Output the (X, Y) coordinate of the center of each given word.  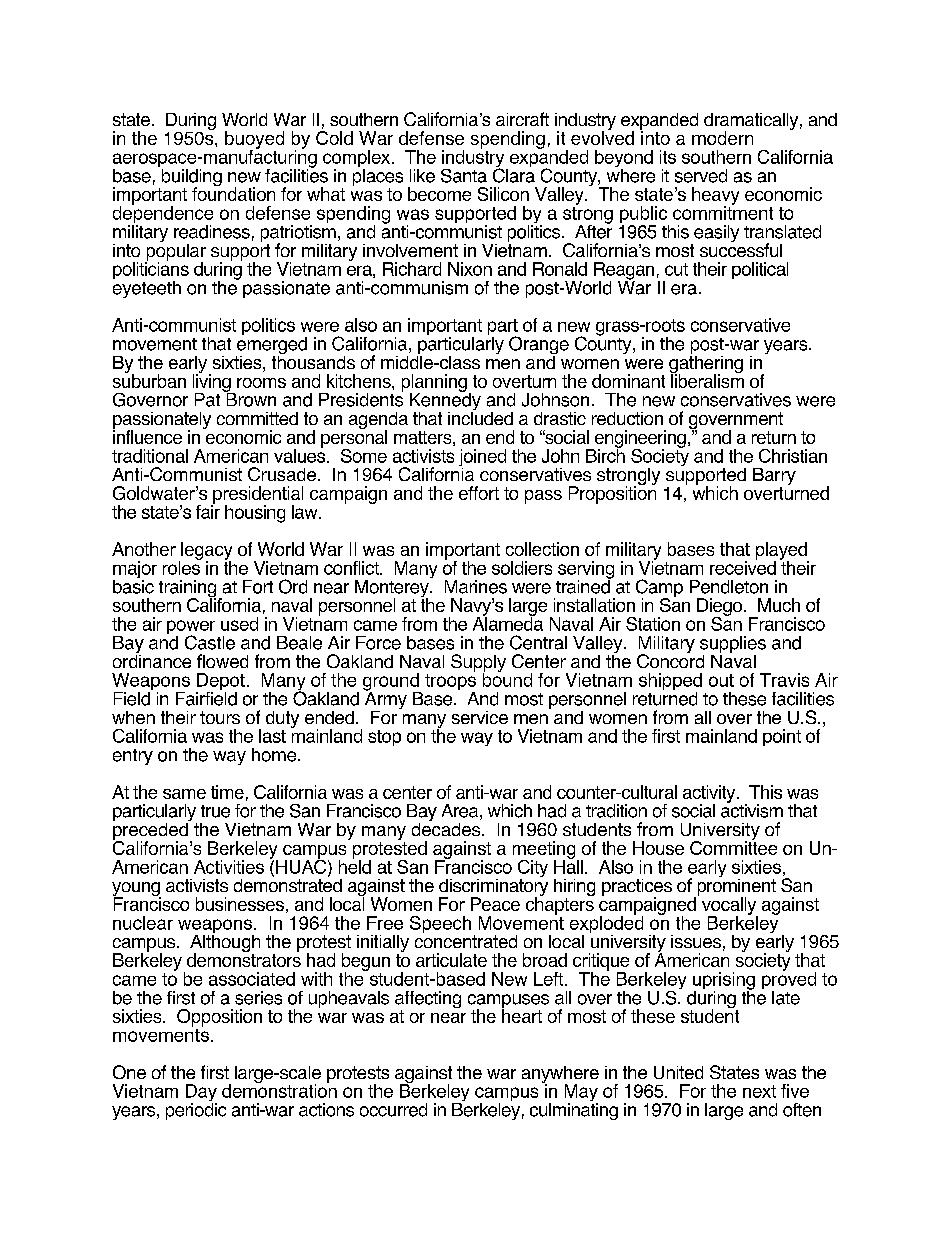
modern (722, 138)
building (190, 177)
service (480, 717)
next (759, 1091)
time (227, 792)
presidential (257, 496)
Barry (774, 478)
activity (710, 795)
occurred (393, 1110)
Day (201, 1094)
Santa (464, 176)
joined (482, 459)
